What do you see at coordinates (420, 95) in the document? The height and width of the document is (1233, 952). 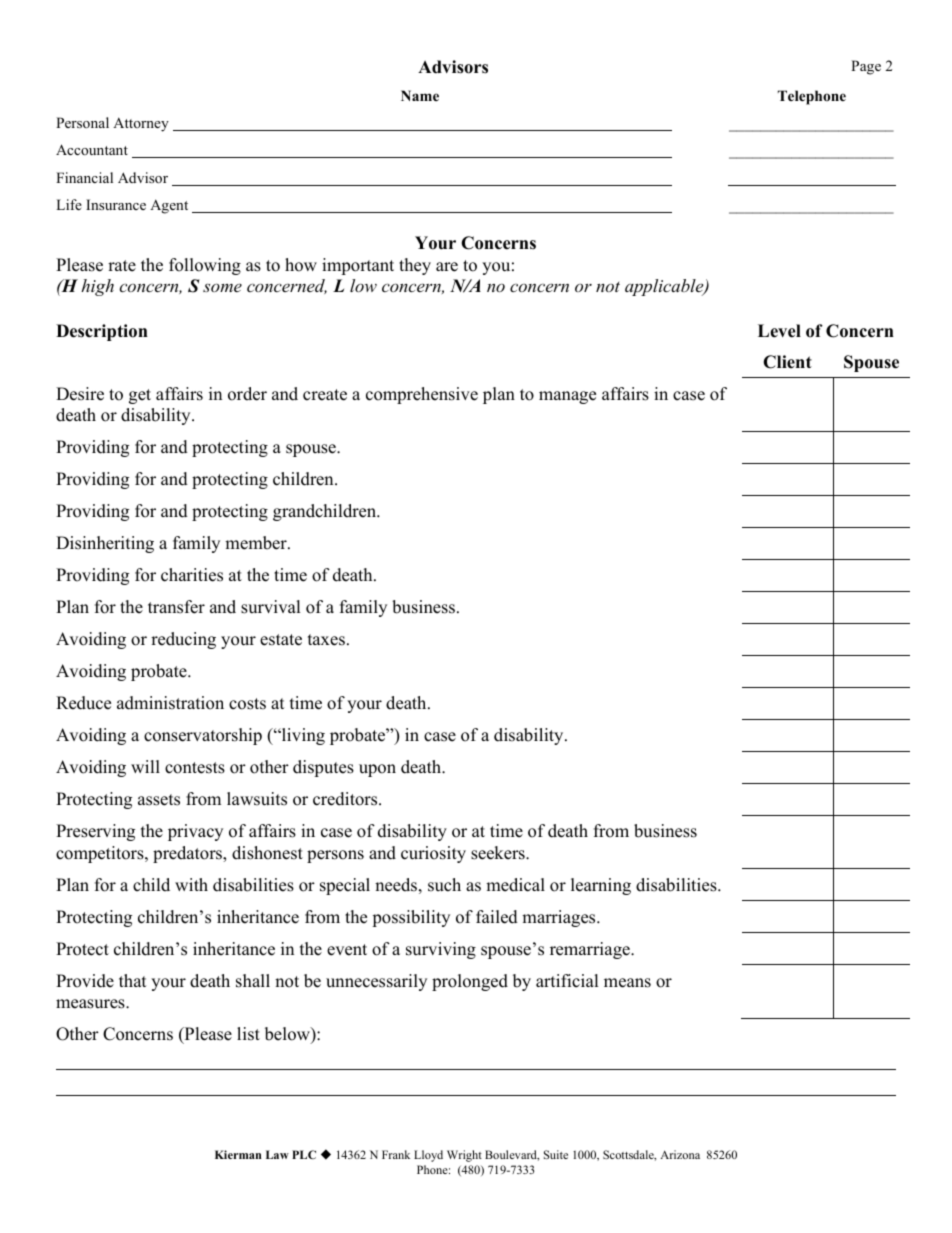 I see `Name` at bounding box center [420, 95].
